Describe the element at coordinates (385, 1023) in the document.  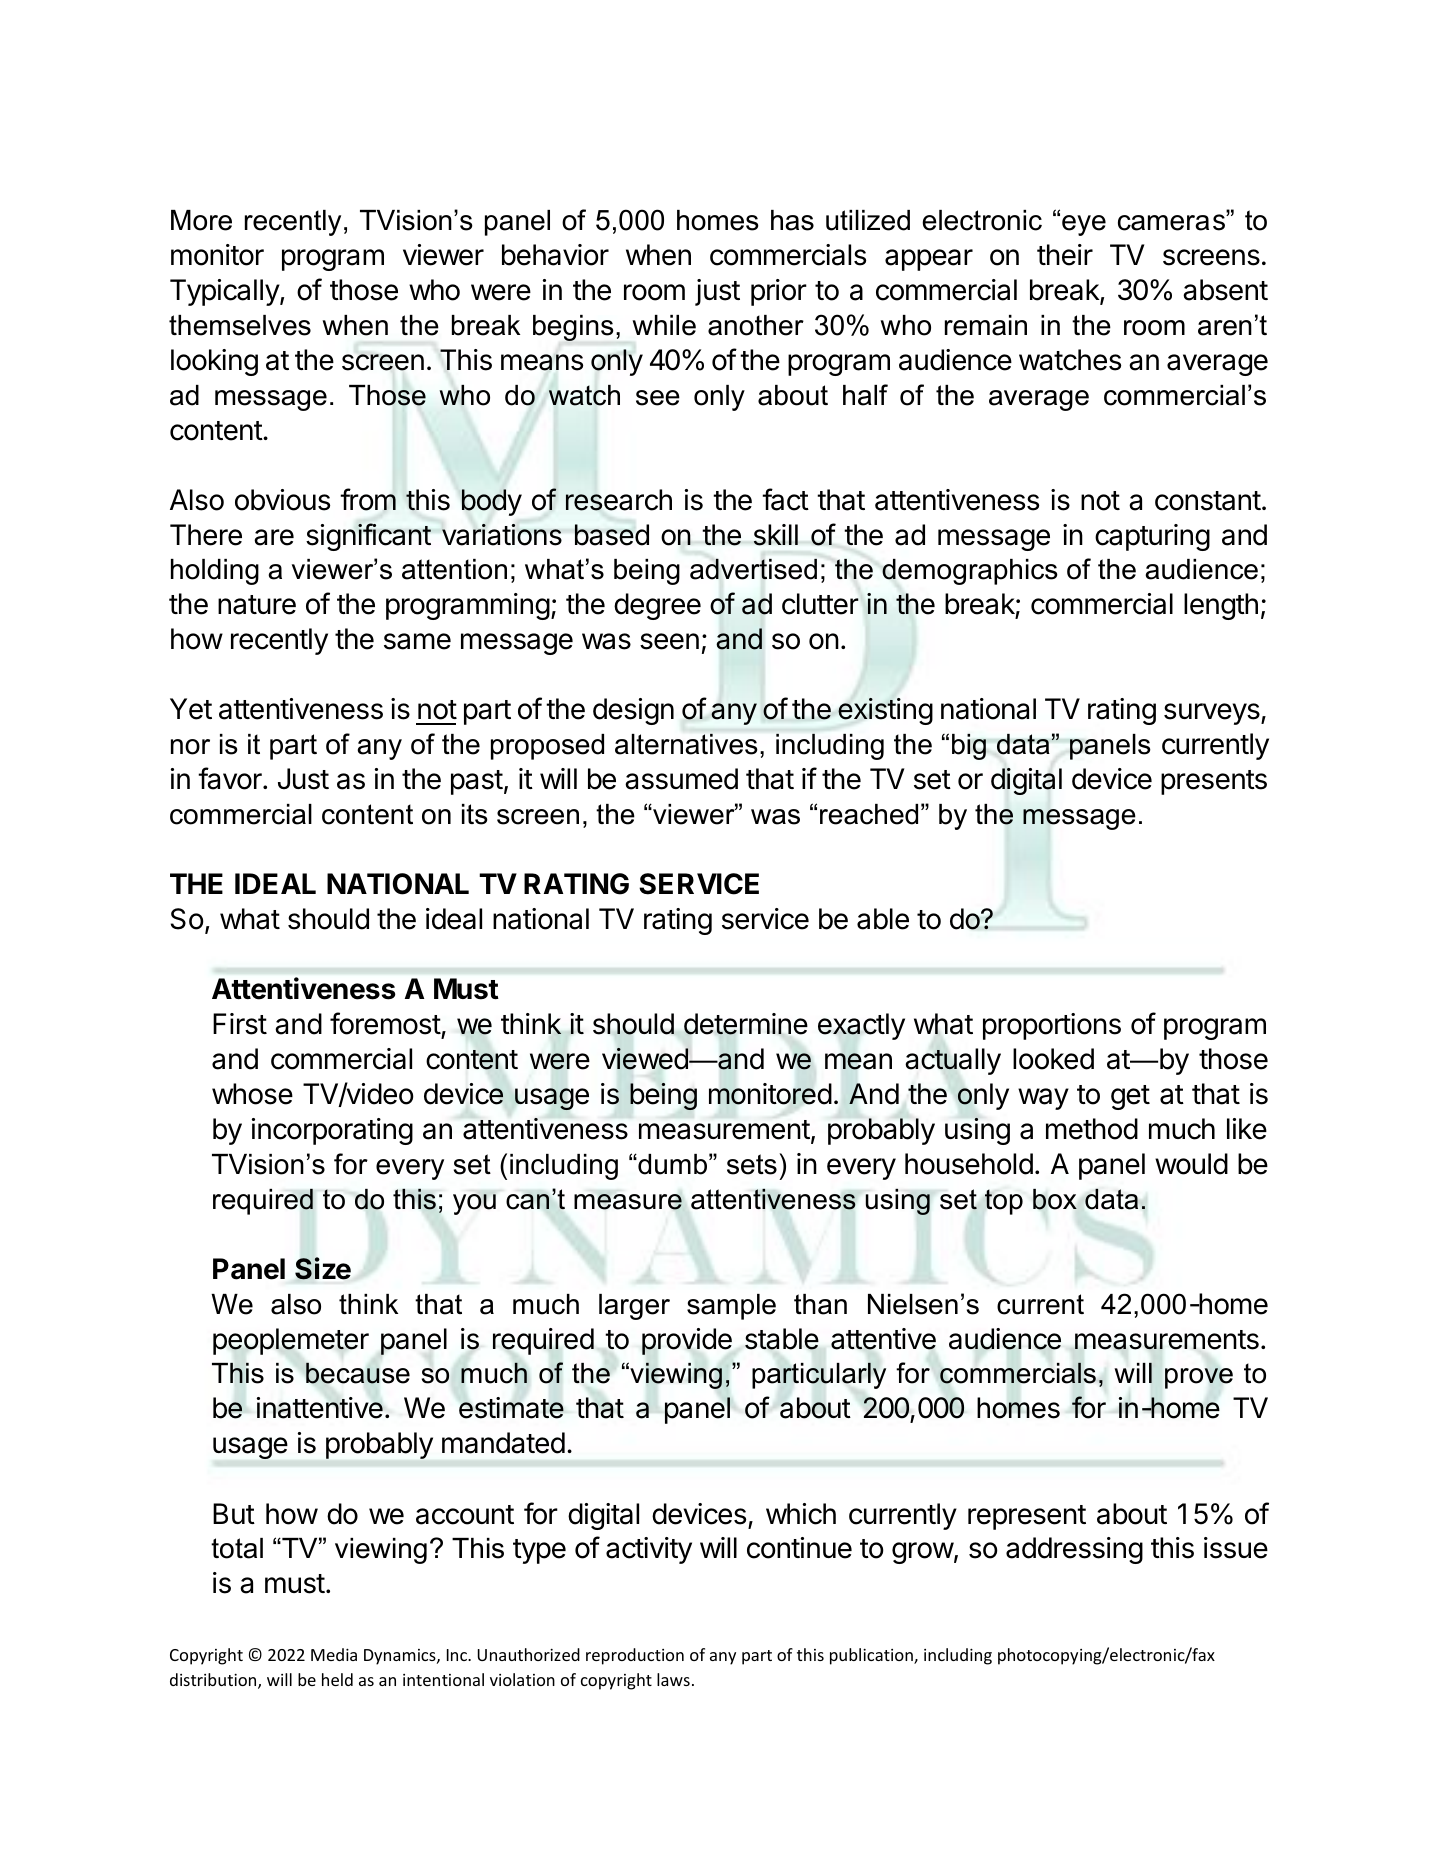
I see `foremost` at that location.
